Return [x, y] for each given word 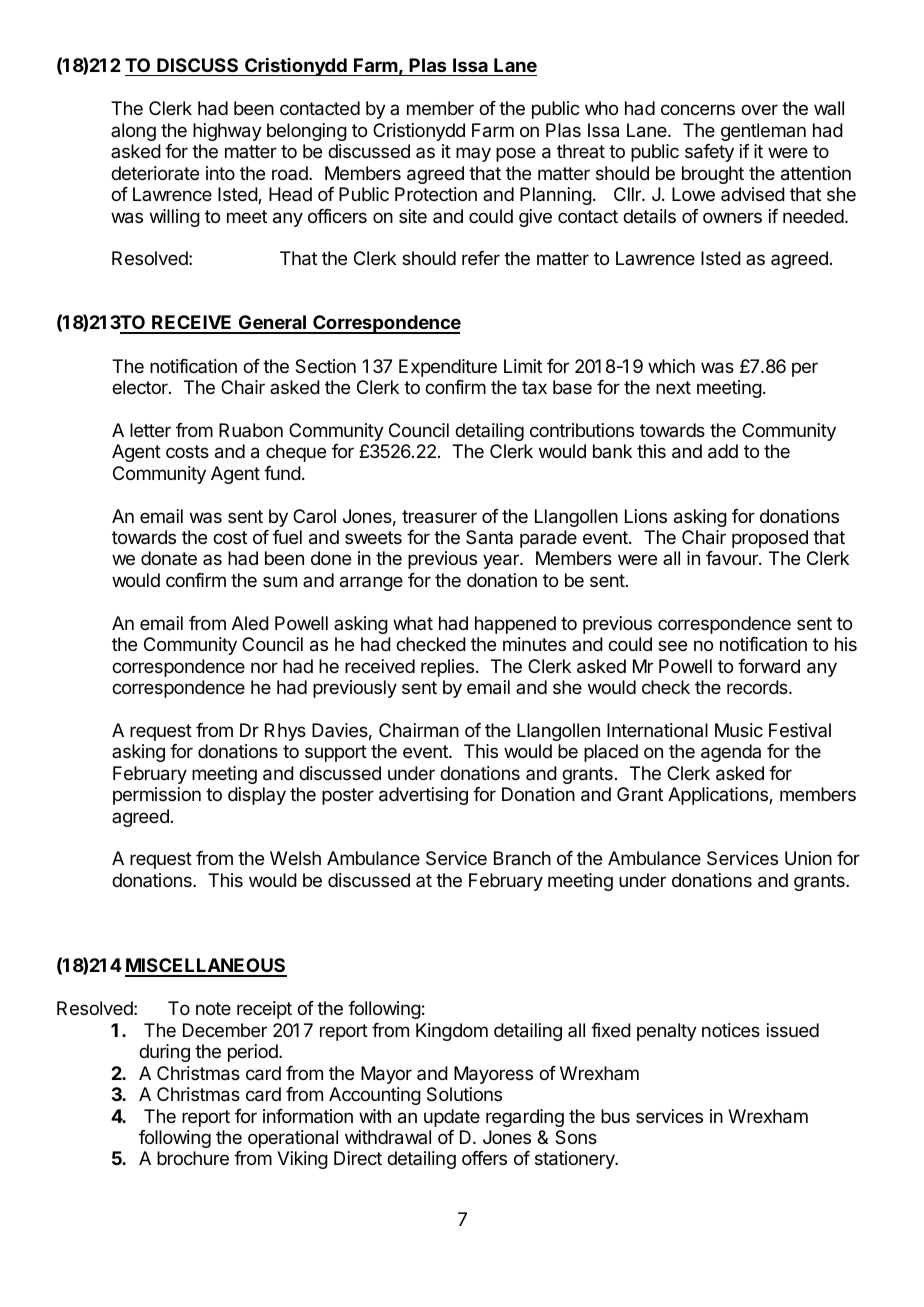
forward [769, 666]
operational [293, 1139]
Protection [436, 194]
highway [227, 132]
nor [264, 667]
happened [515, 625]
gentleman [763, 132]
